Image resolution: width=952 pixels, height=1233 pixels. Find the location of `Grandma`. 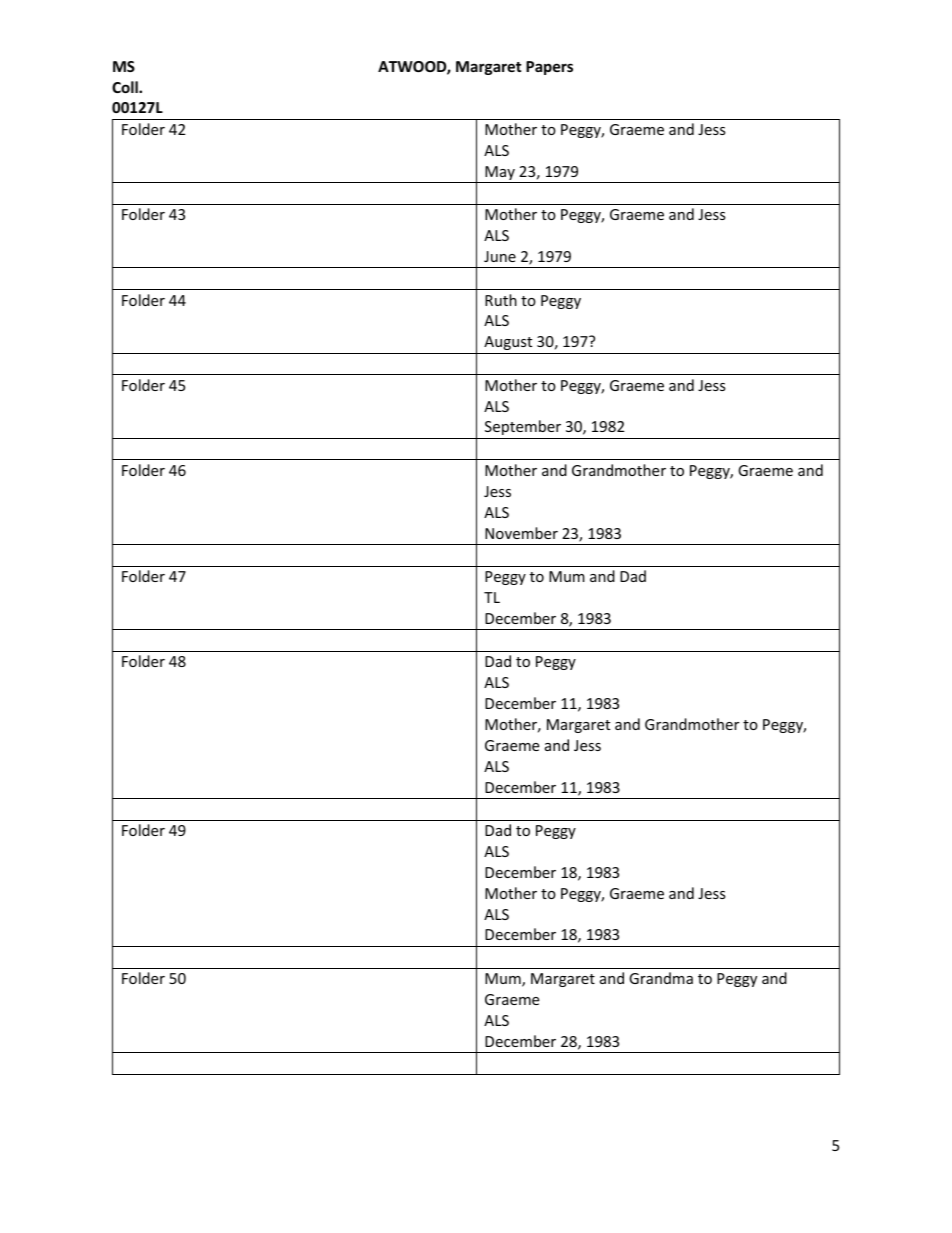

Grandma is located at coordinates (661, 978).
